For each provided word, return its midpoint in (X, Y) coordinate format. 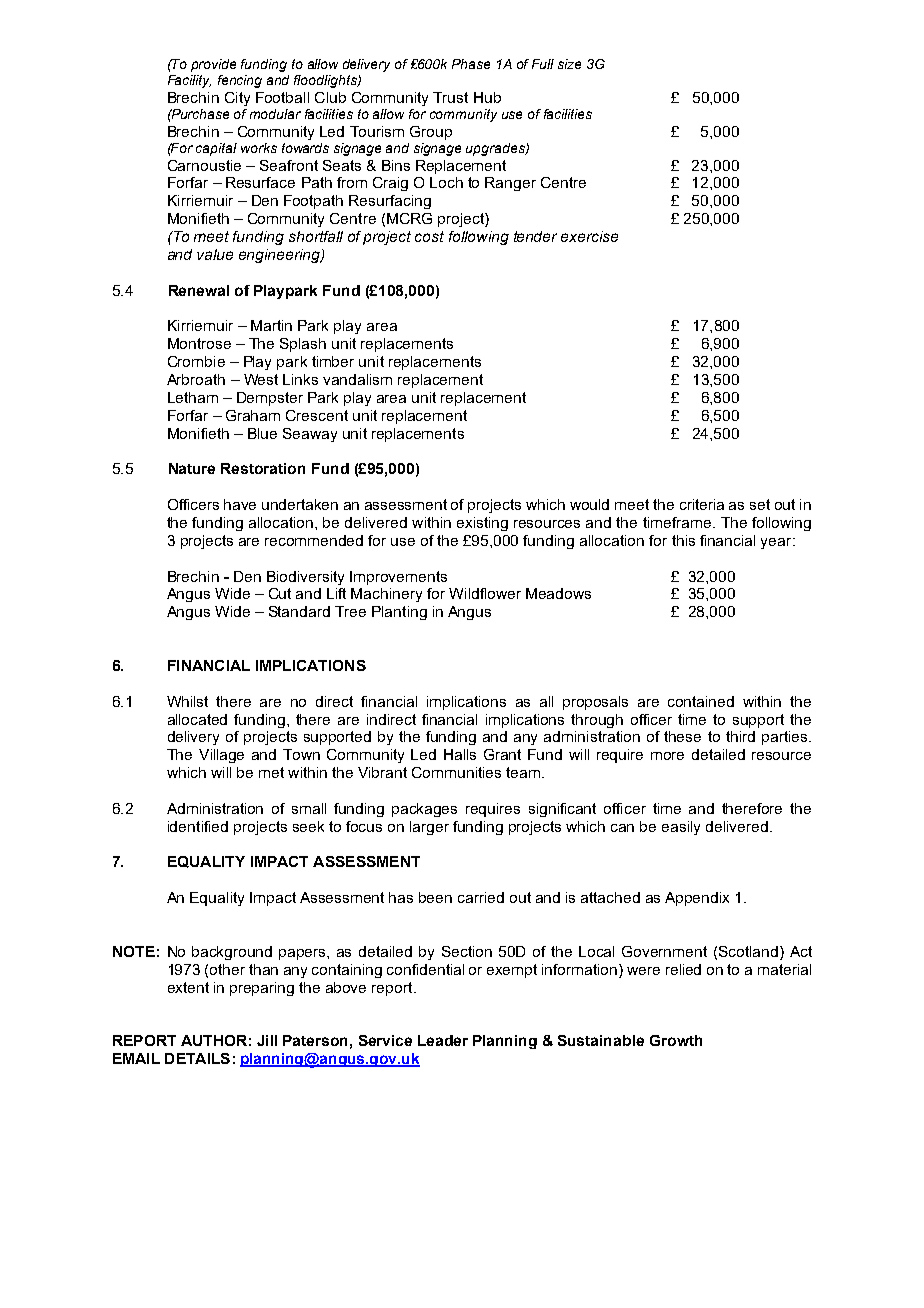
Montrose (199, 343)
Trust (450, 97)
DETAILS (197, 1058)
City (237, 99)
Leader (443, 1040)
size (569, 64)
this (683, 540)
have (240, 504)
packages (424, 810)
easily (681, 828)
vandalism (357, 379)
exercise (589, 236)
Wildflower (485, 593)
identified (198, 826)
